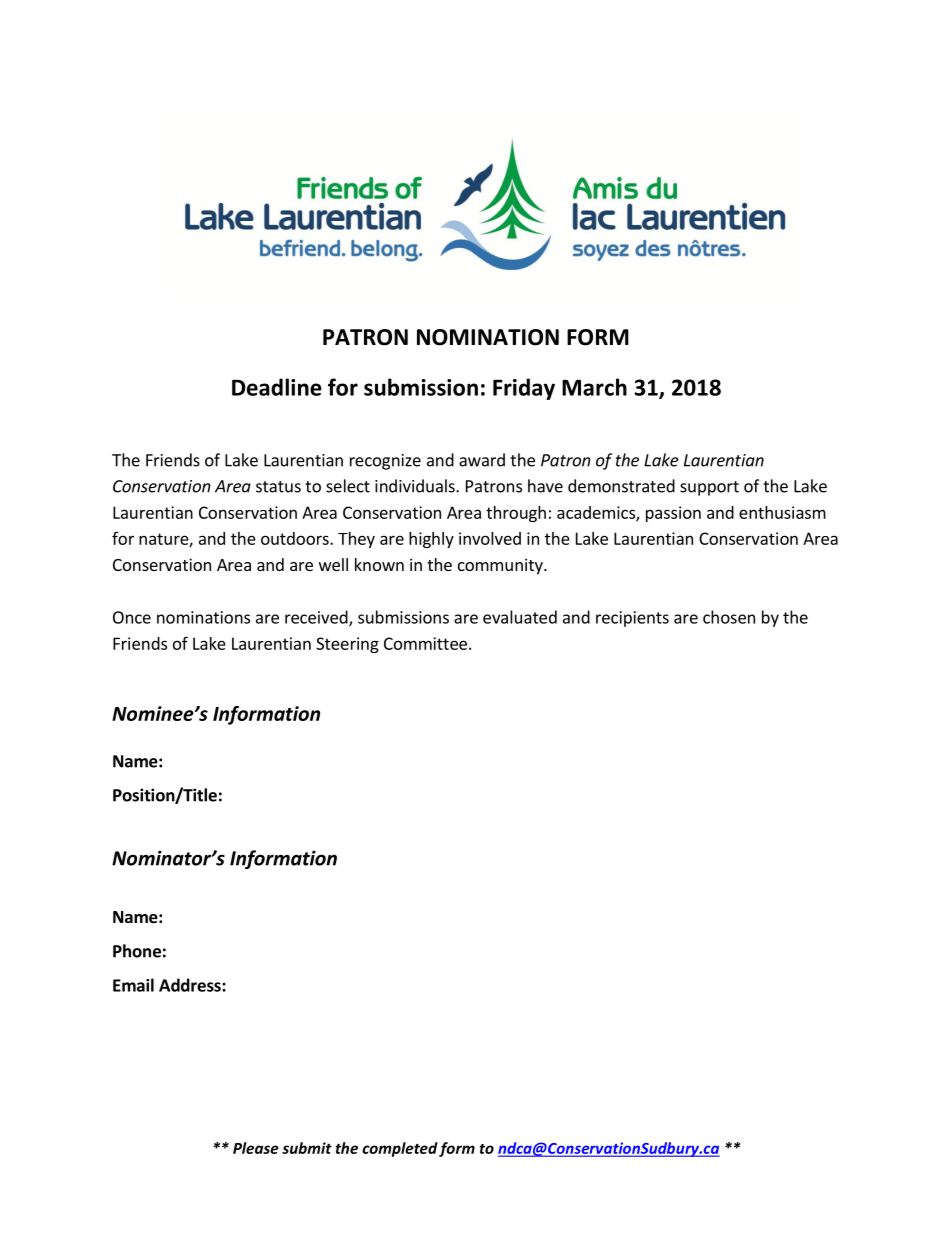 The height and width of the image is (1233, 952). Describe the element at coordinates (400, 1149) in the image. I see `completed` at that location.
